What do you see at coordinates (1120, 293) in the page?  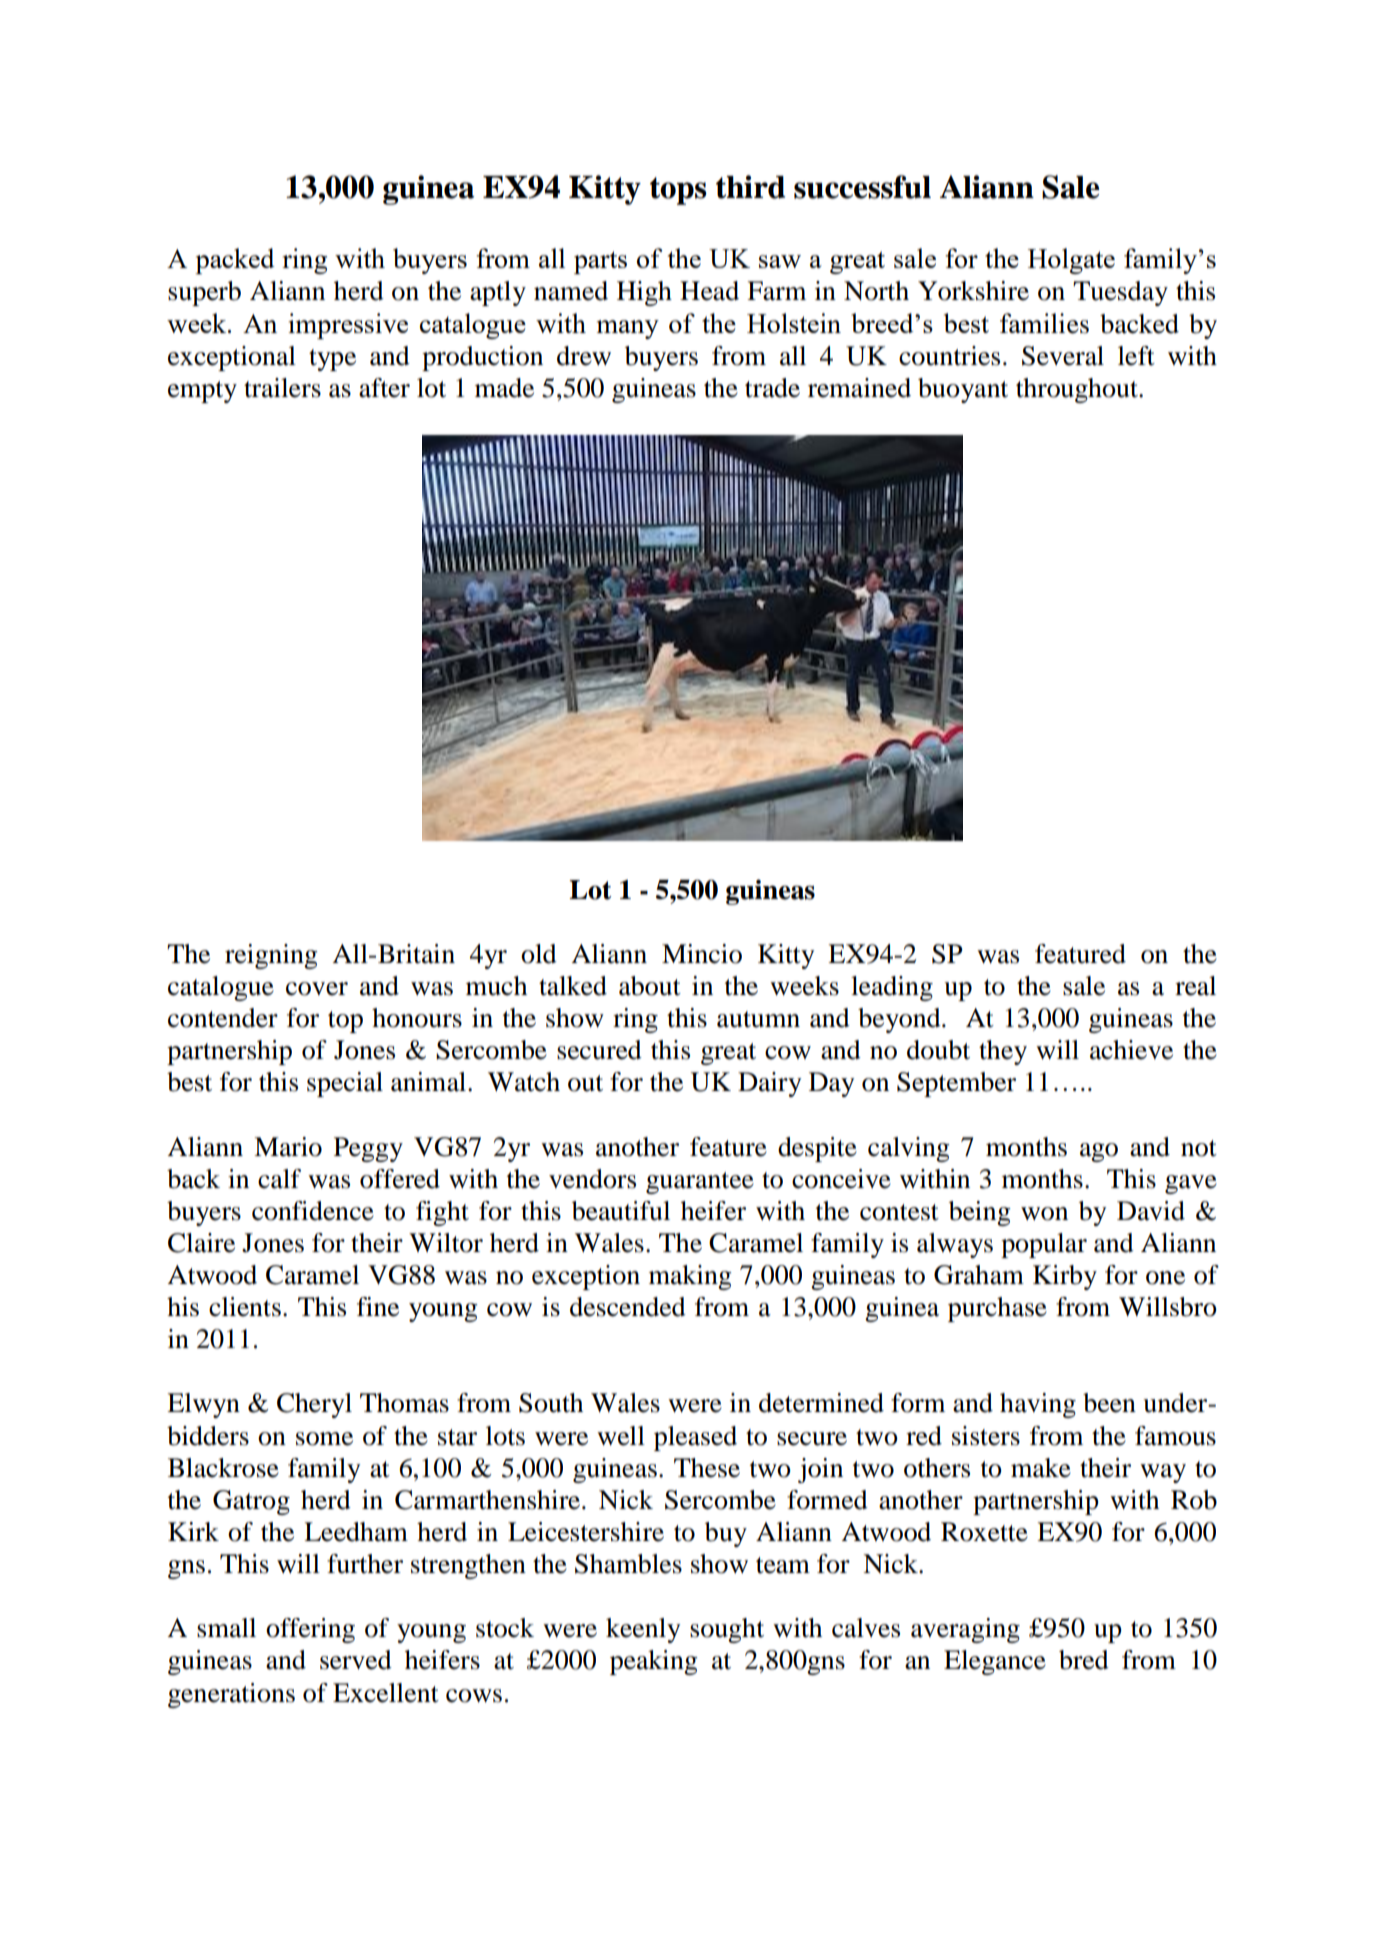 I see `Tuesday` at bounding box center [1120, 293].
